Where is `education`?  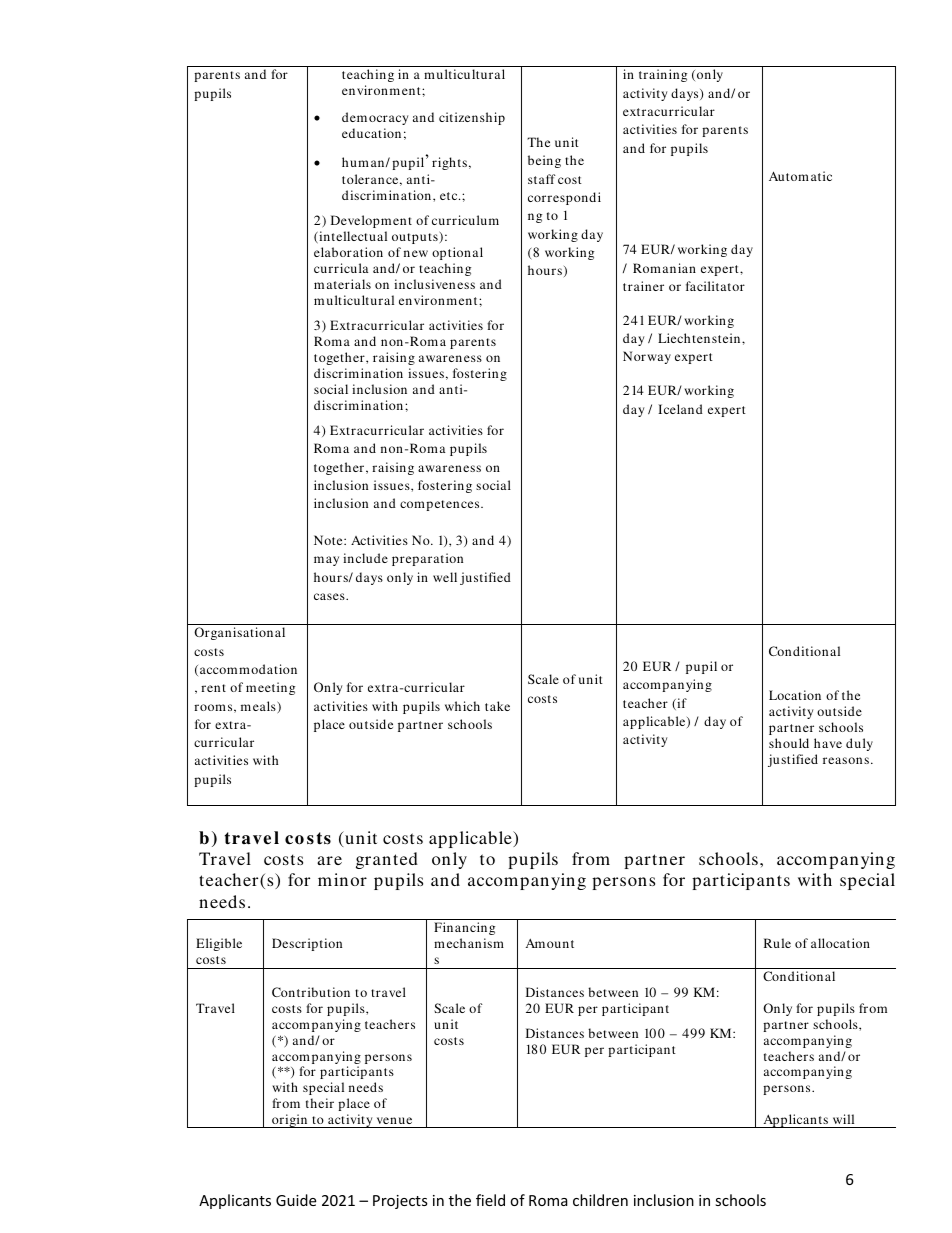
education is located at coordinates (371, 133).
